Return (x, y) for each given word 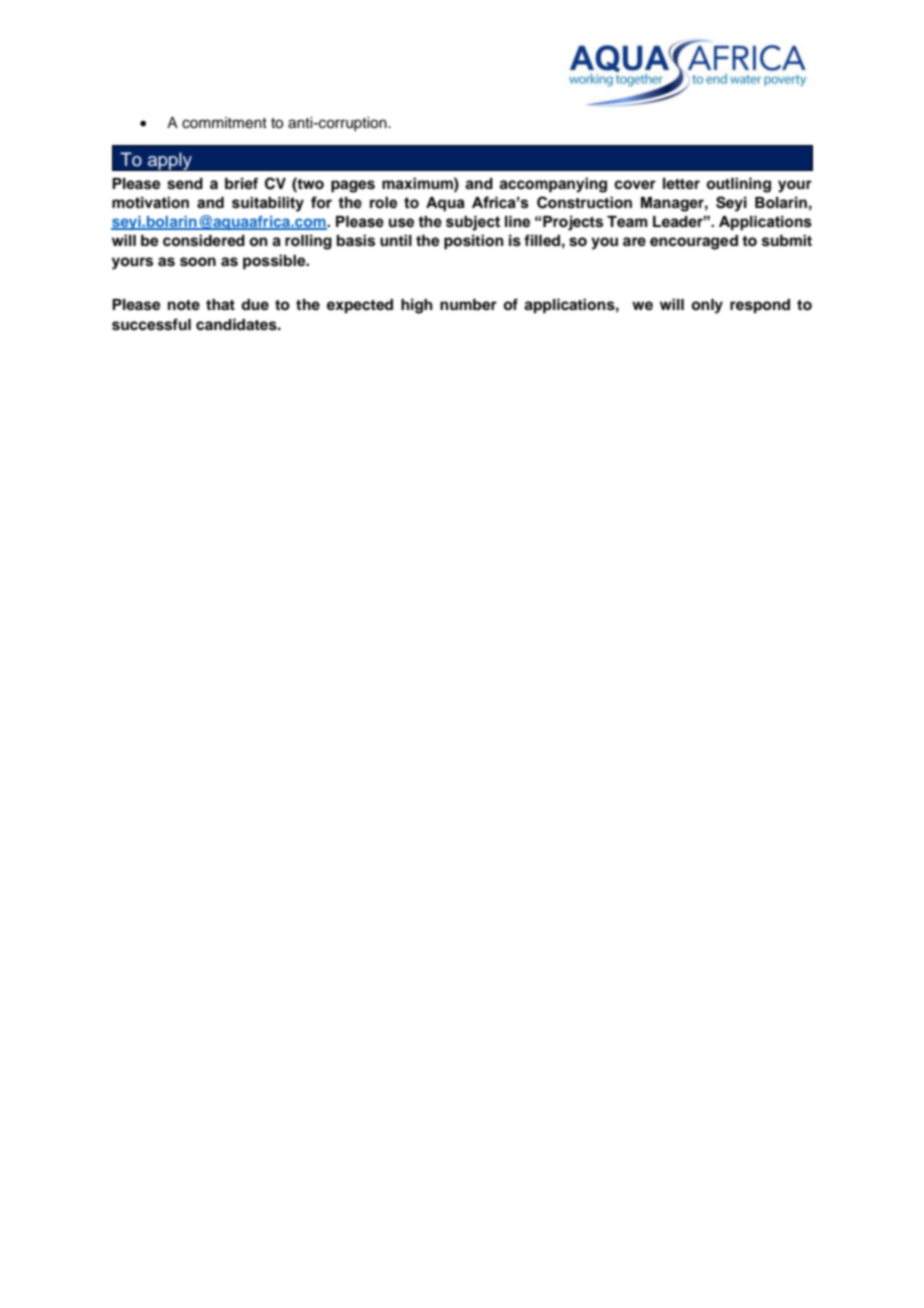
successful (151, 324)
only (707, 306)
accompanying (553, 185)
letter (681, 183)
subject (473, 223)
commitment (224, 123)
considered (204, 240)
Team (627, 222)
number (468, 305)
